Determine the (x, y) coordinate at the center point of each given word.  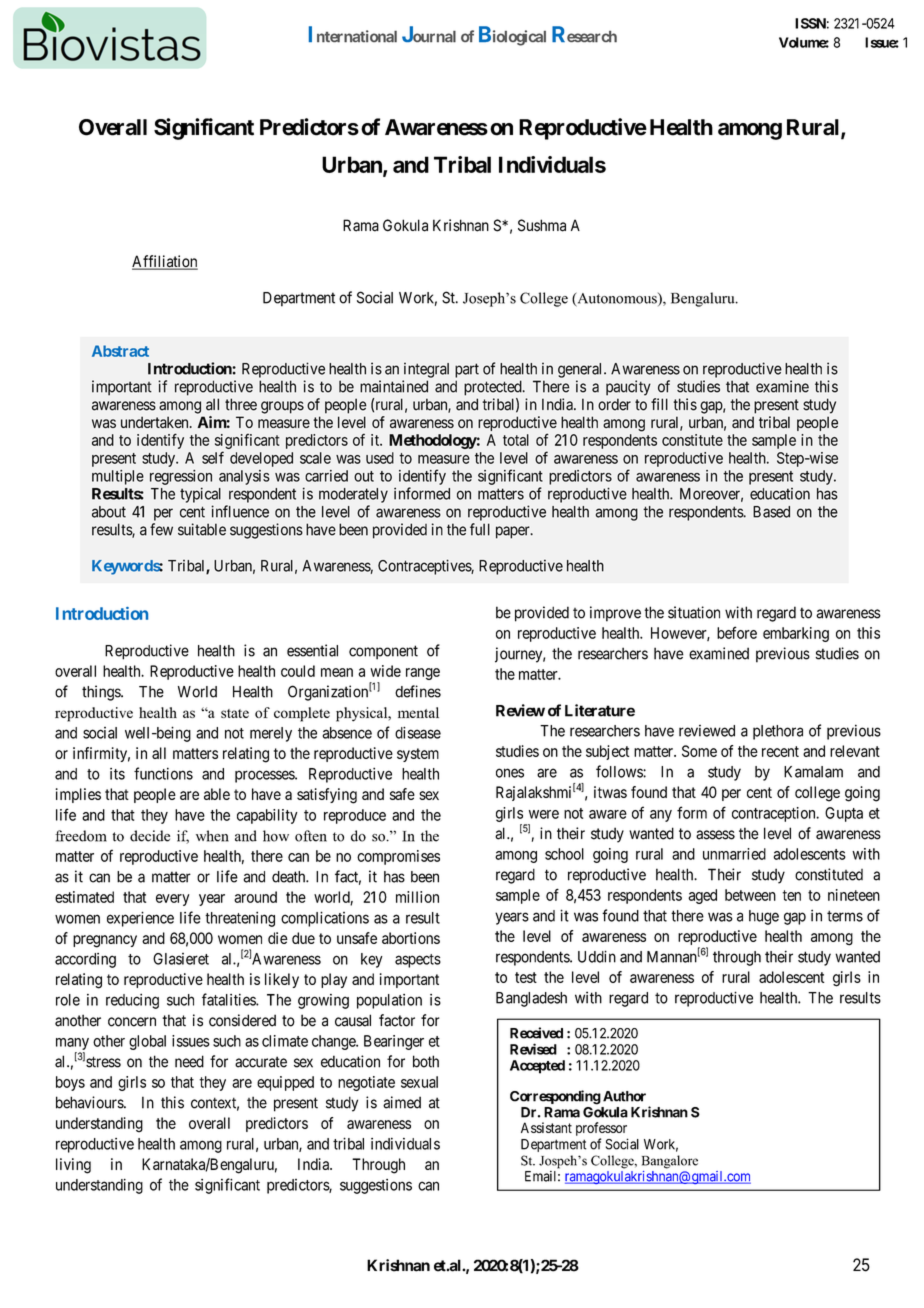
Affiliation (165, 262)
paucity (628, 388)
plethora (778, 732)
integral (426, 370)
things (102, 693)
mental (418, 712)
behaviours (90, 1102)
